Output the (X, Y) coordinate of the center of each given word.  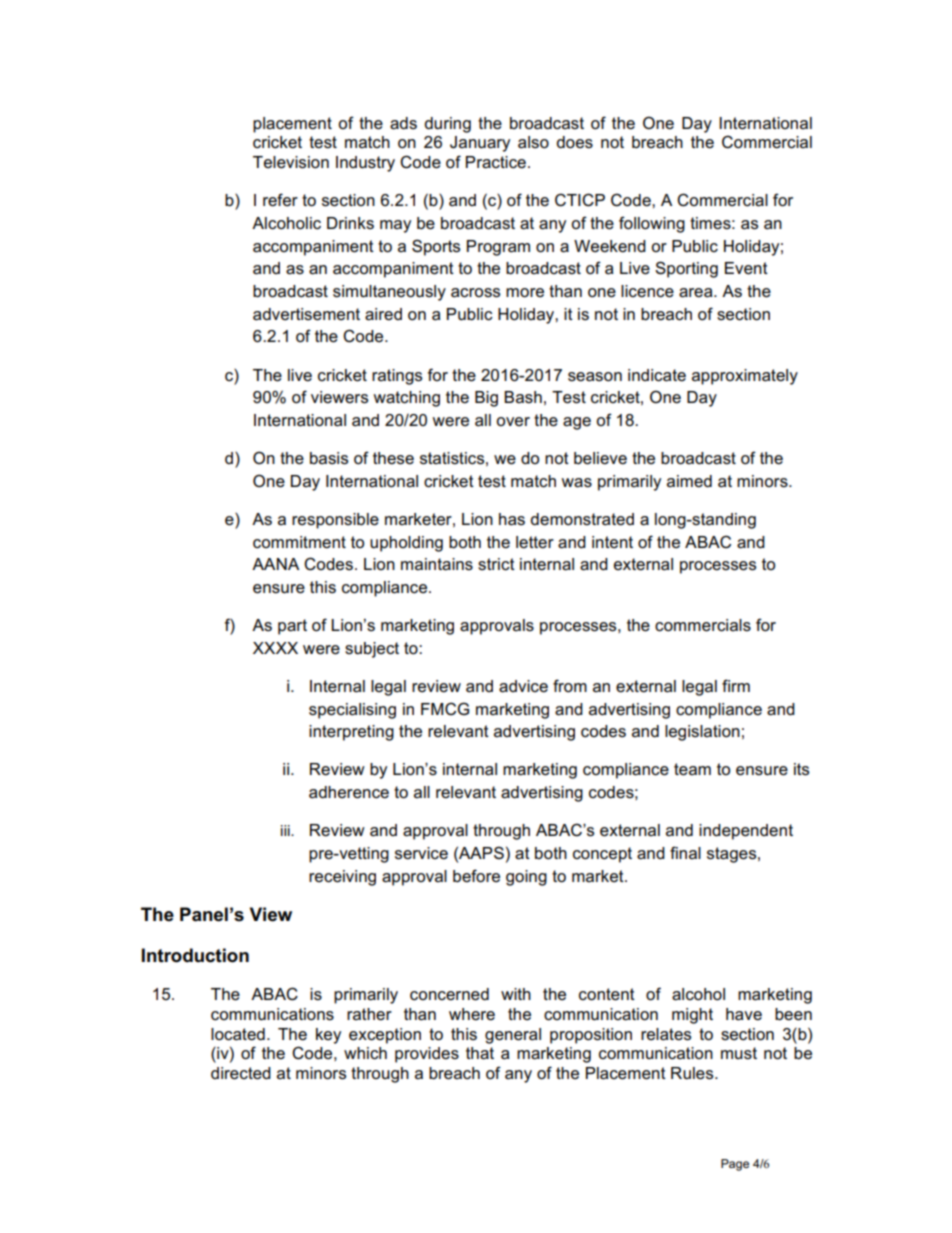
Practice (496, 162)
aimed (689, 481)
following (652, 224)
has (512, 519)
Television (291, 162)
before (476, 876)
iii (286, 830)
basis (329, 458)
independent (746, 832)
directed (241, 1073)
